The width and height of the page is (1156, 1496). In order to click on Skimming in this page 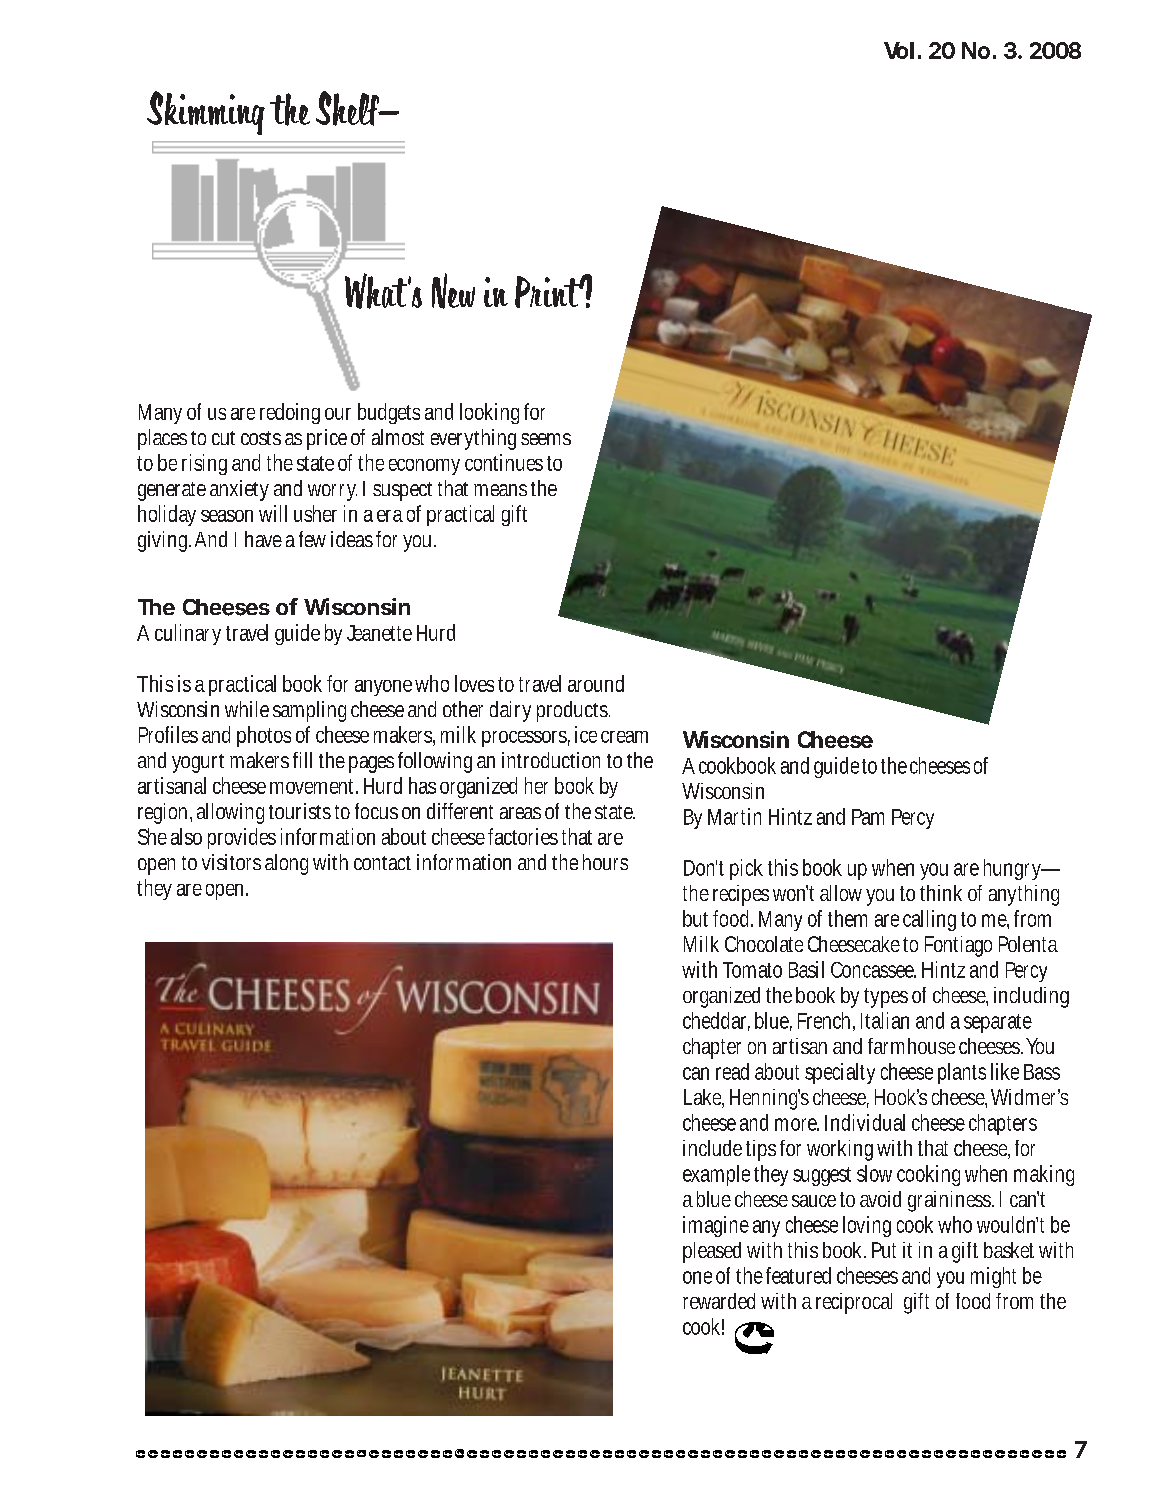, I will do `click(206, 113)`.
